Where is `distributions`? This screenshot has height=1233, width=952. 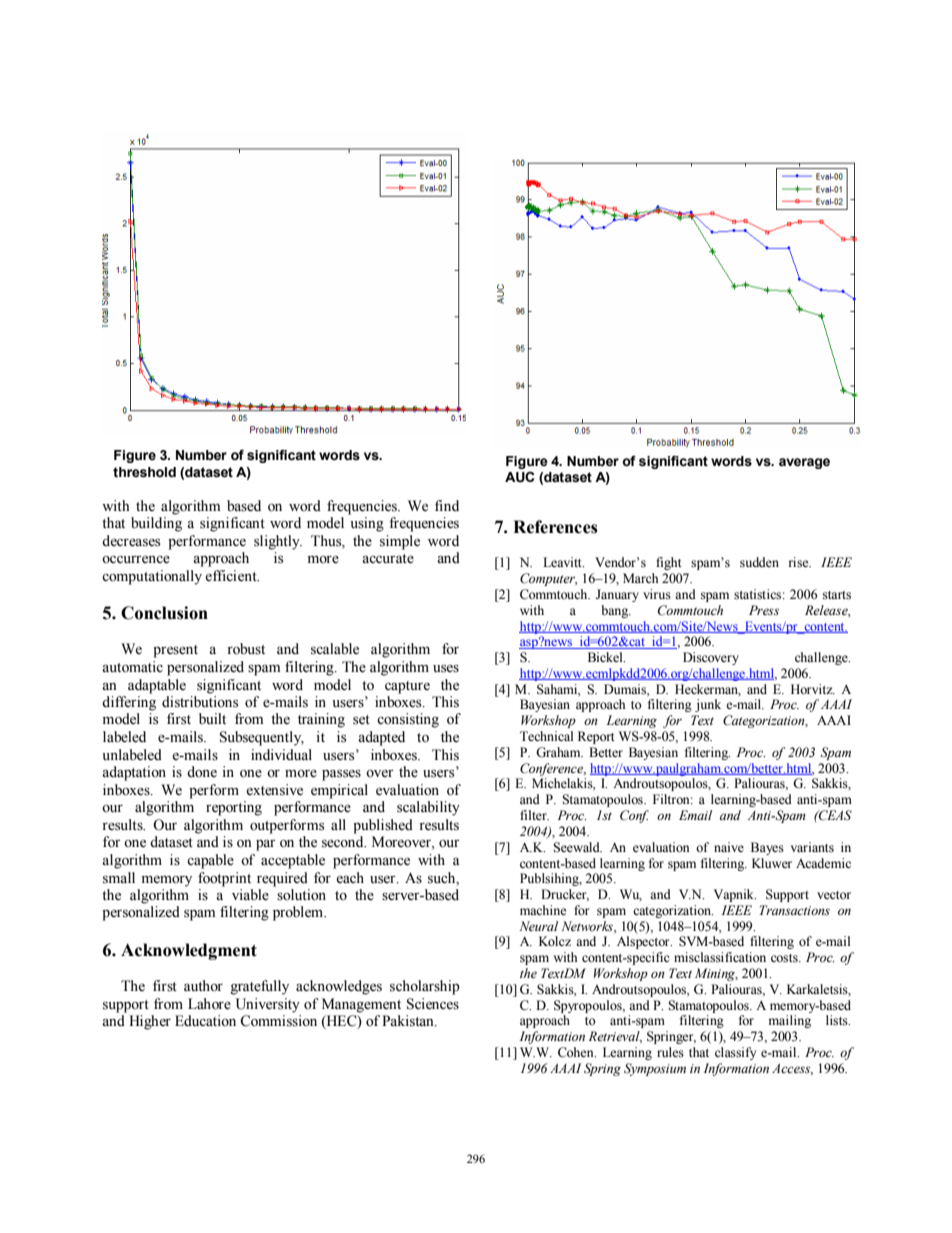
distributions is located at coordinates (200, 702).
